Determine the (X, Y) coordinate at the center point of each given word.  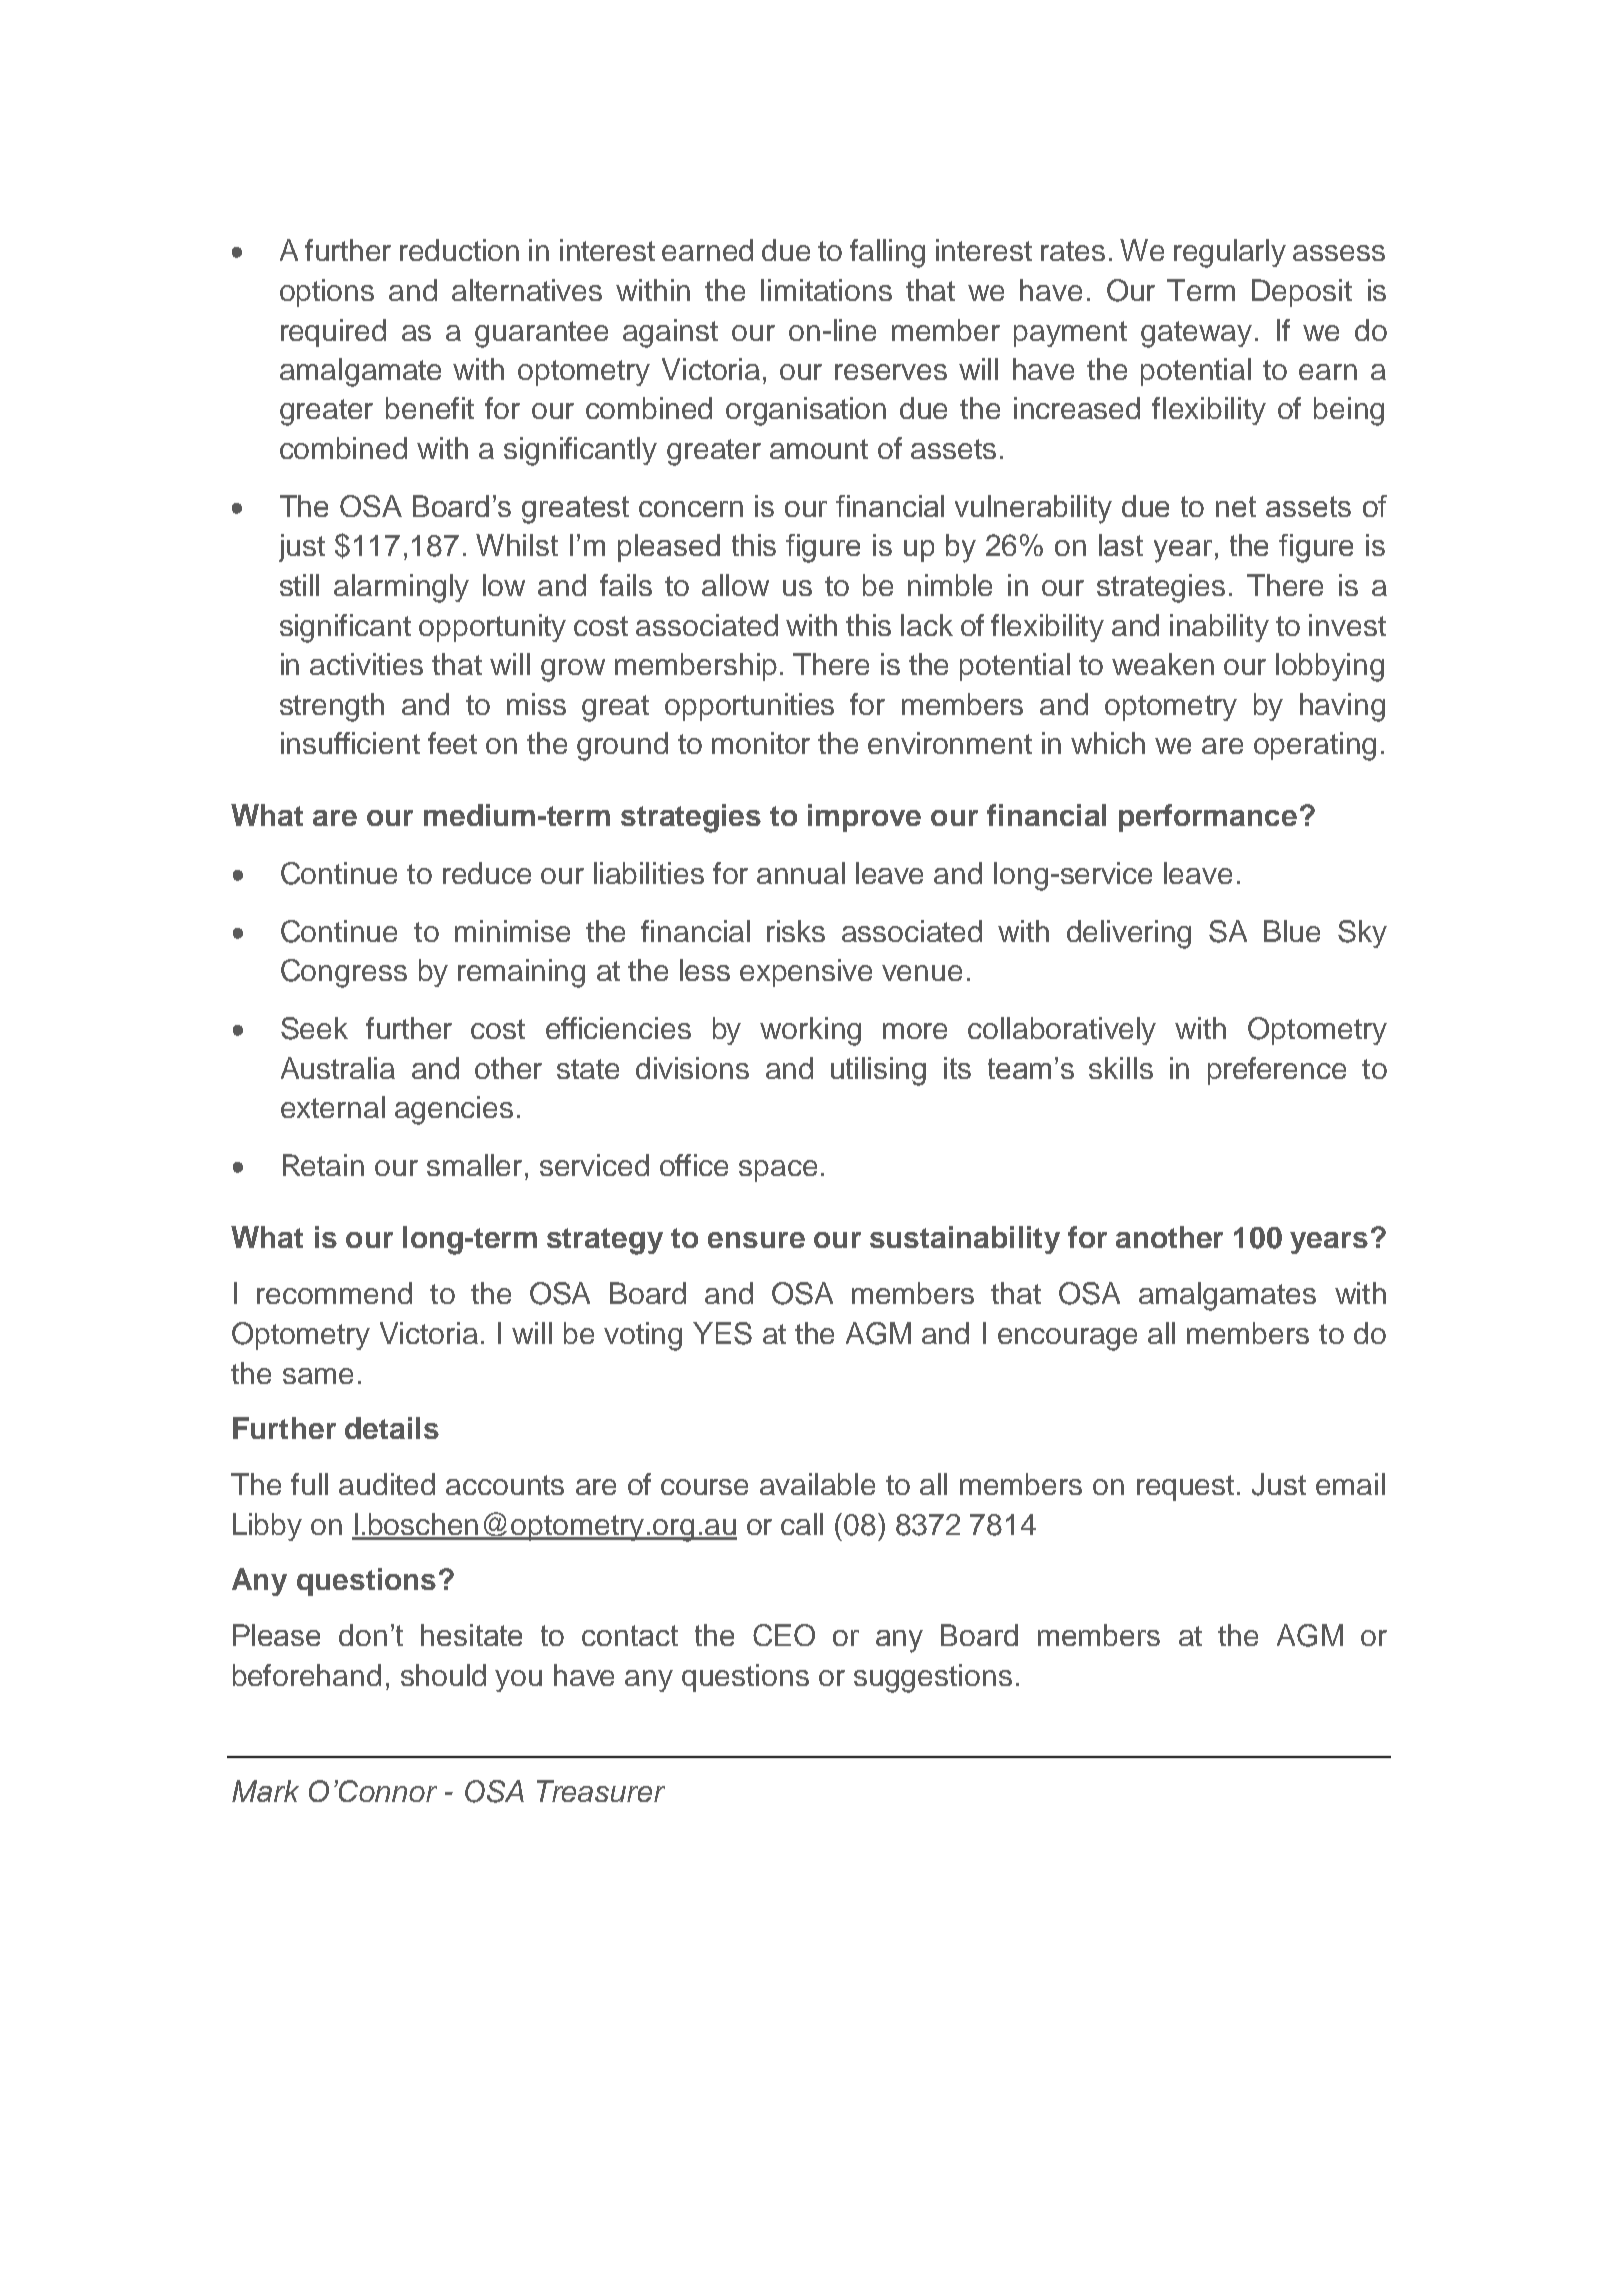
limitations (826, 290)
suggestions (933, 1678)
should (443, 1675)
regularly (1230, 253)
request (1185, 1488)
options (327, 293)
